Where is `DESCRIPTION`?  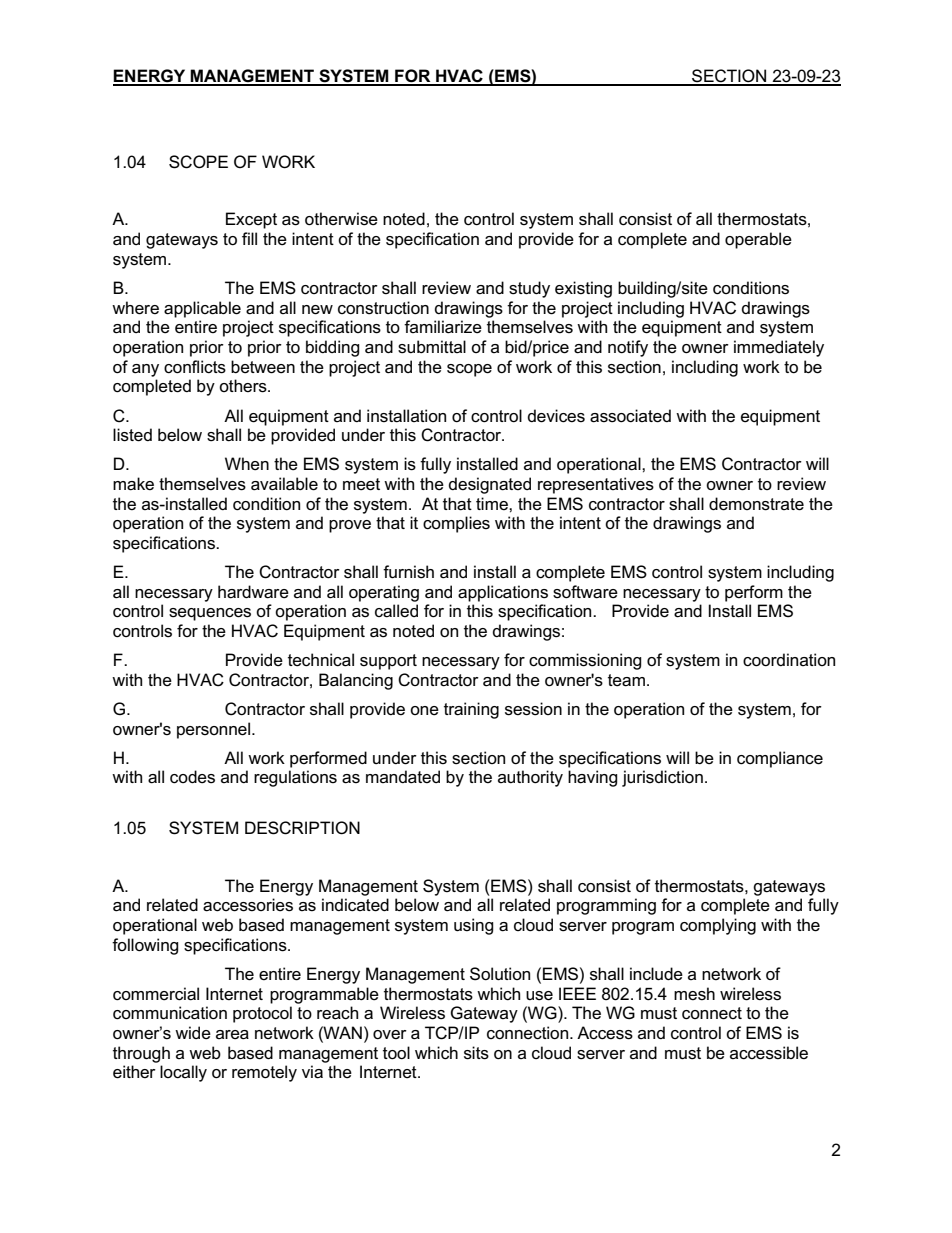 DESCRIPTION is located at coordinates (302, 828).
